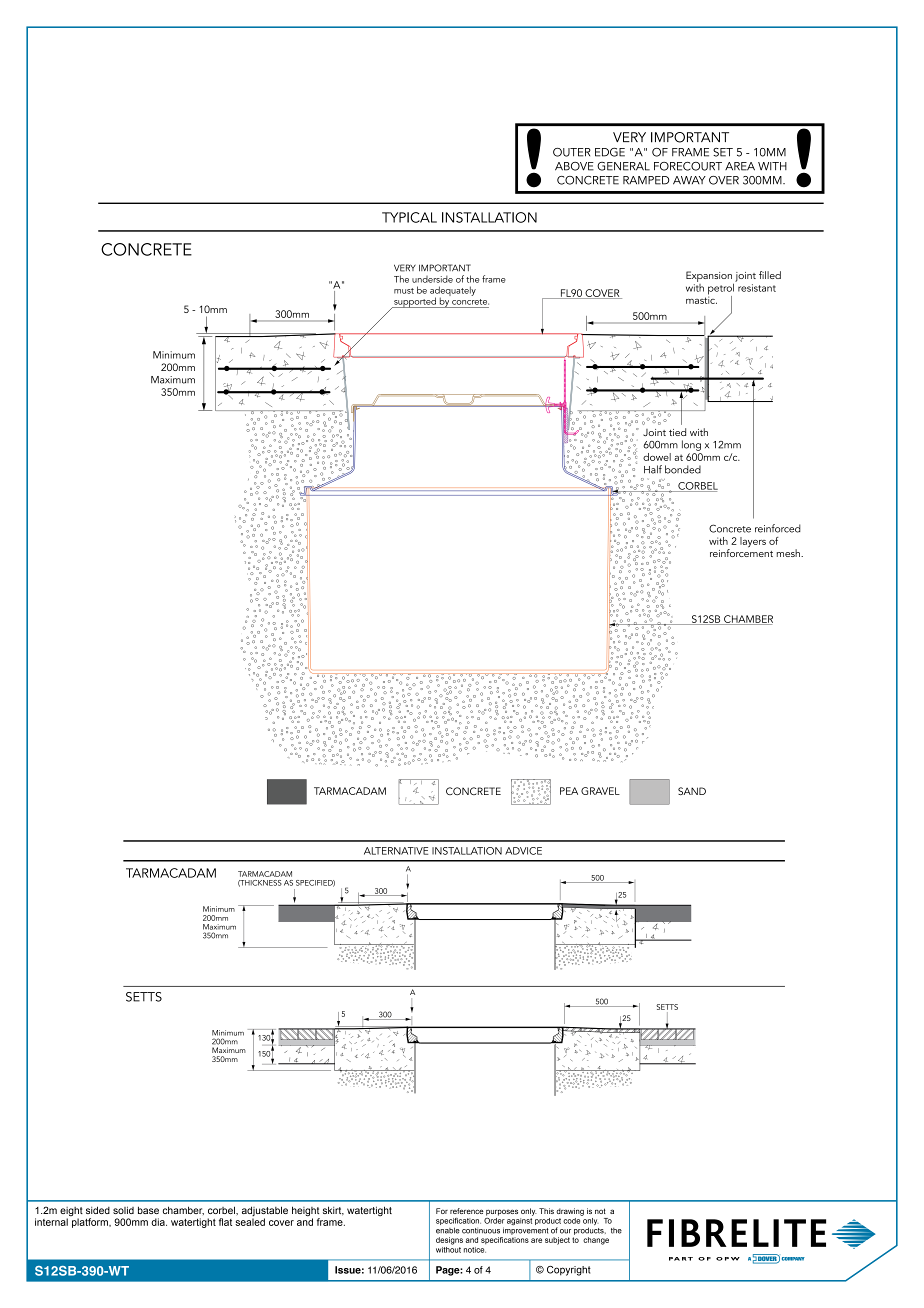 The height and width of the screenshot is (1308, 924). Describe the element at coordinates (741, 552) in the screenshot. I see `reinforcement` at that location.
